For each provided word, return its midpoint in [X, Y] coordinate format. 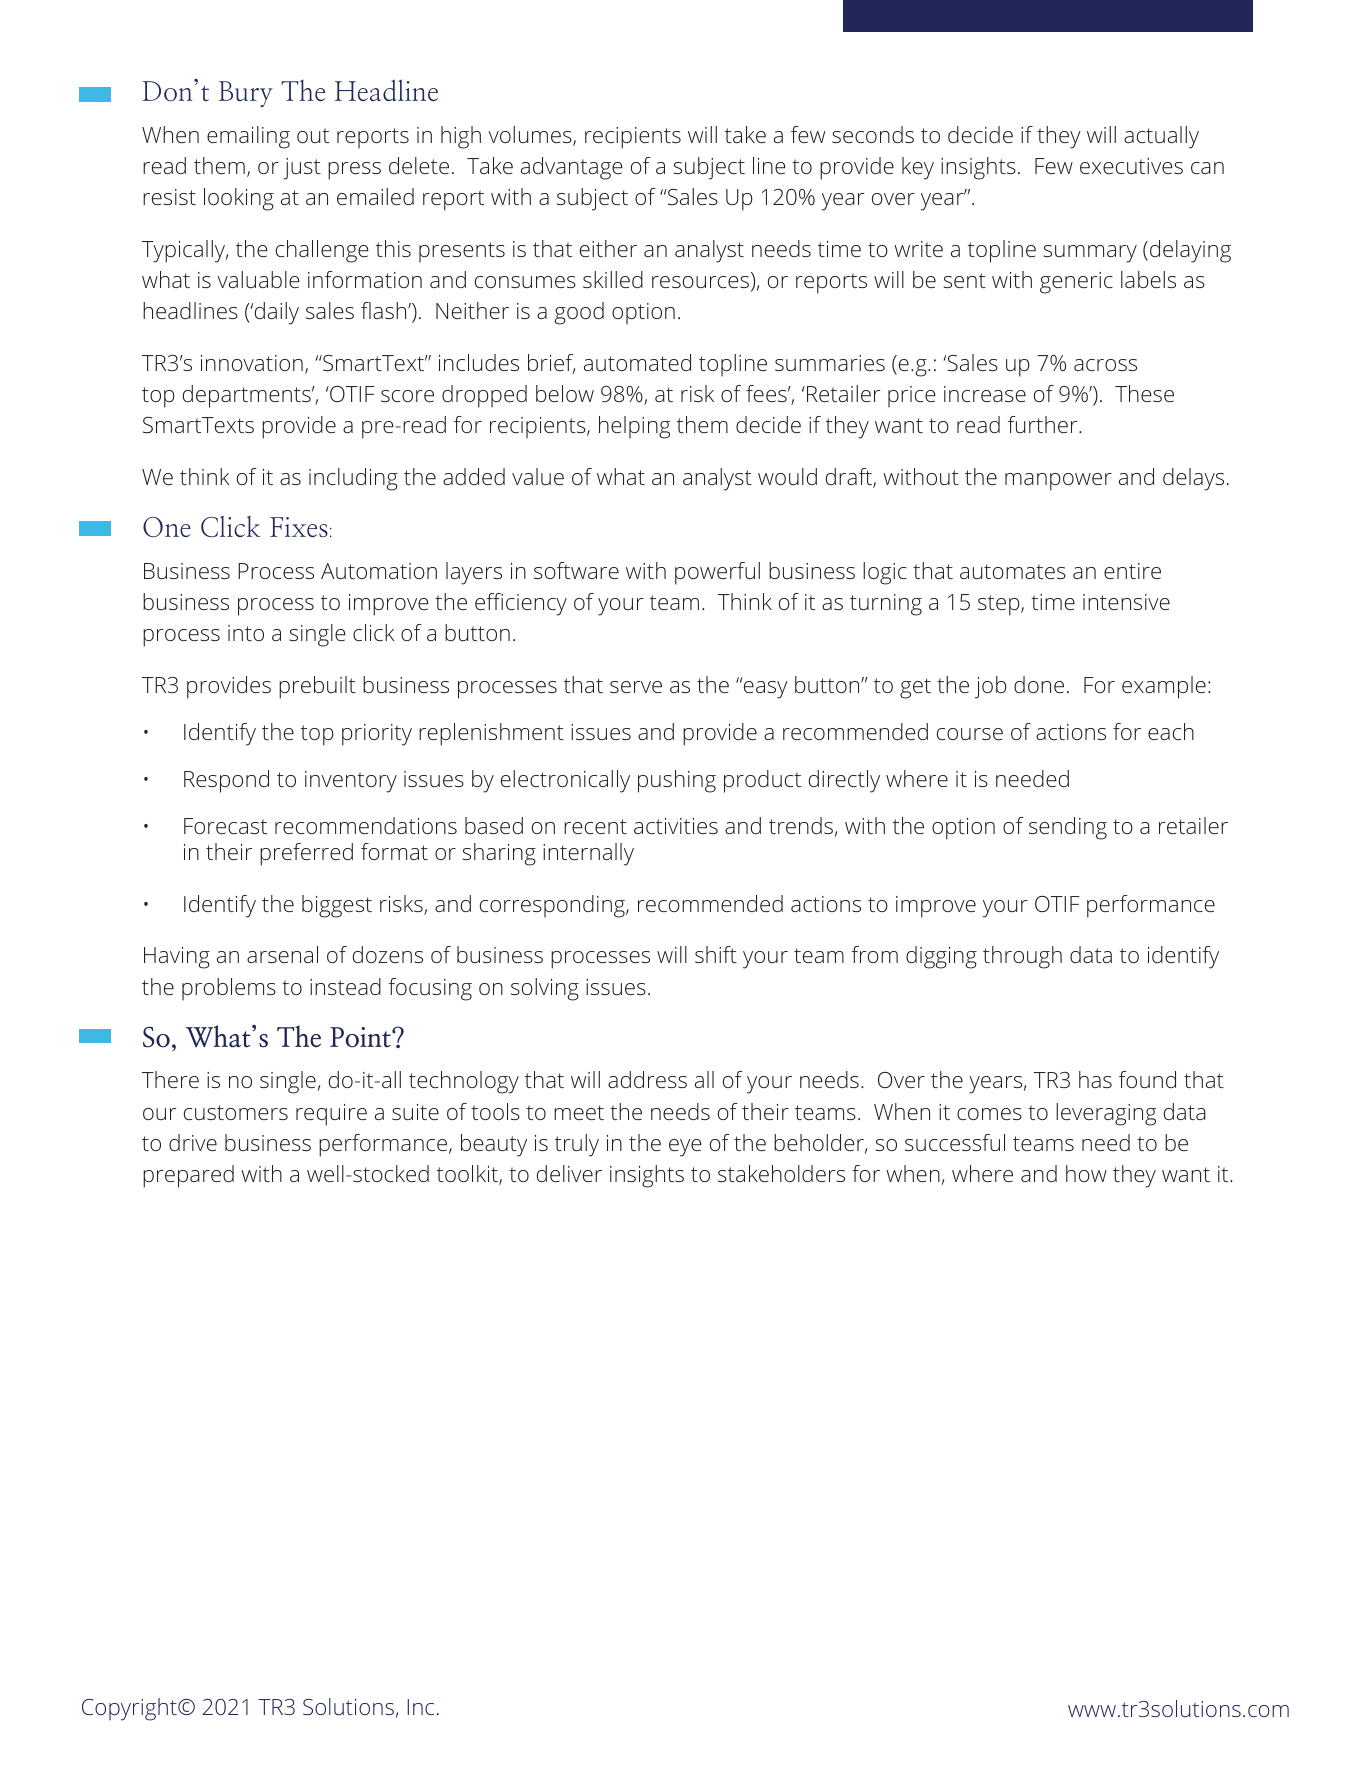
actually [1161, 137]
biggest [337, 906]
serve [636, 687]
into [246, 633]
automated [637, 362]
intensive [1126, 602]
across [1105, 365]
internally [588, 854]
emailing [248, 137]
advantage [572, 168]
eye [685, 1148]
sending [1068, 828]
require [331, 1115]
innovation [252, 363]
